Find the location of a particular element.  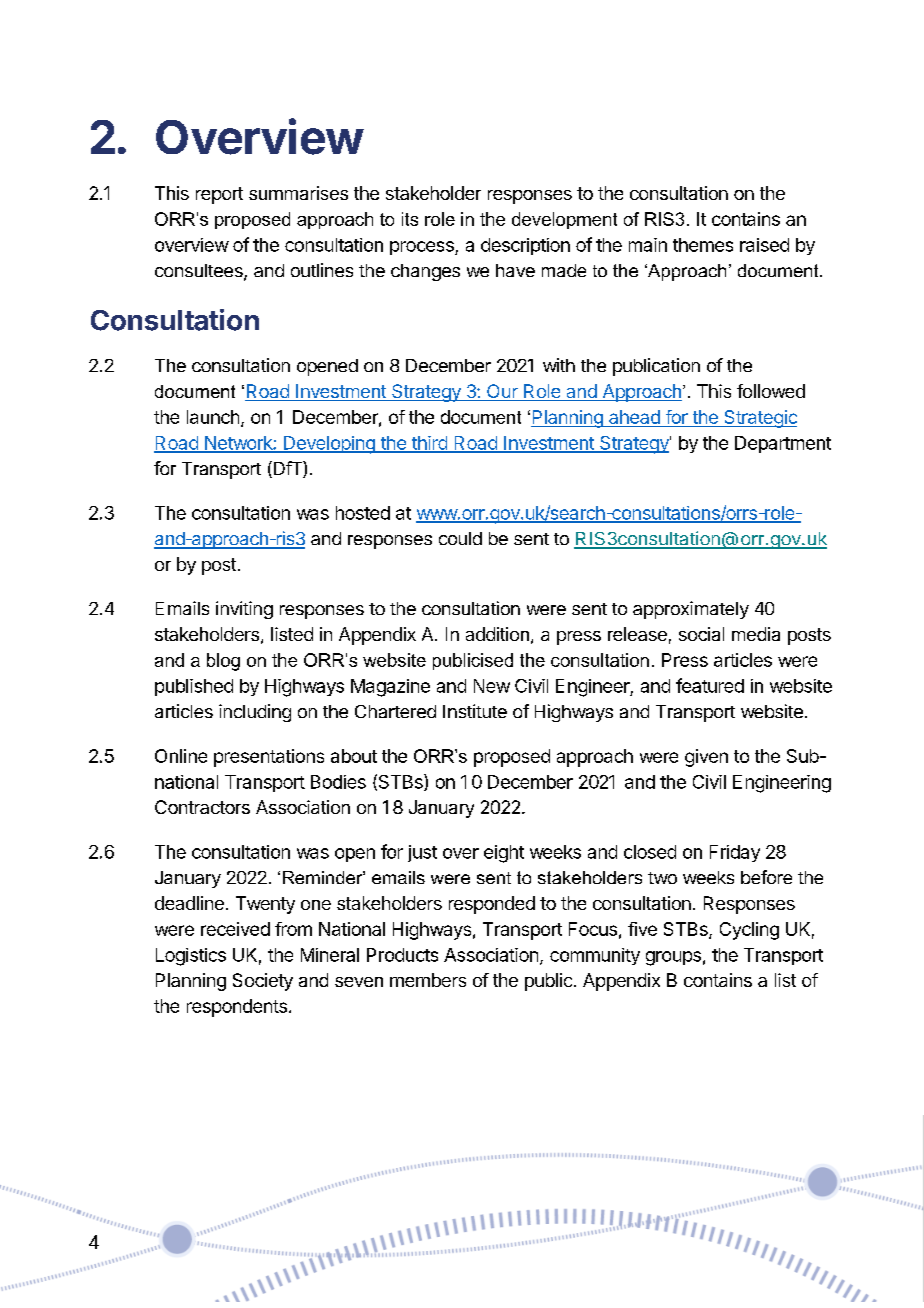

members is located at coordinates (428, 980).
